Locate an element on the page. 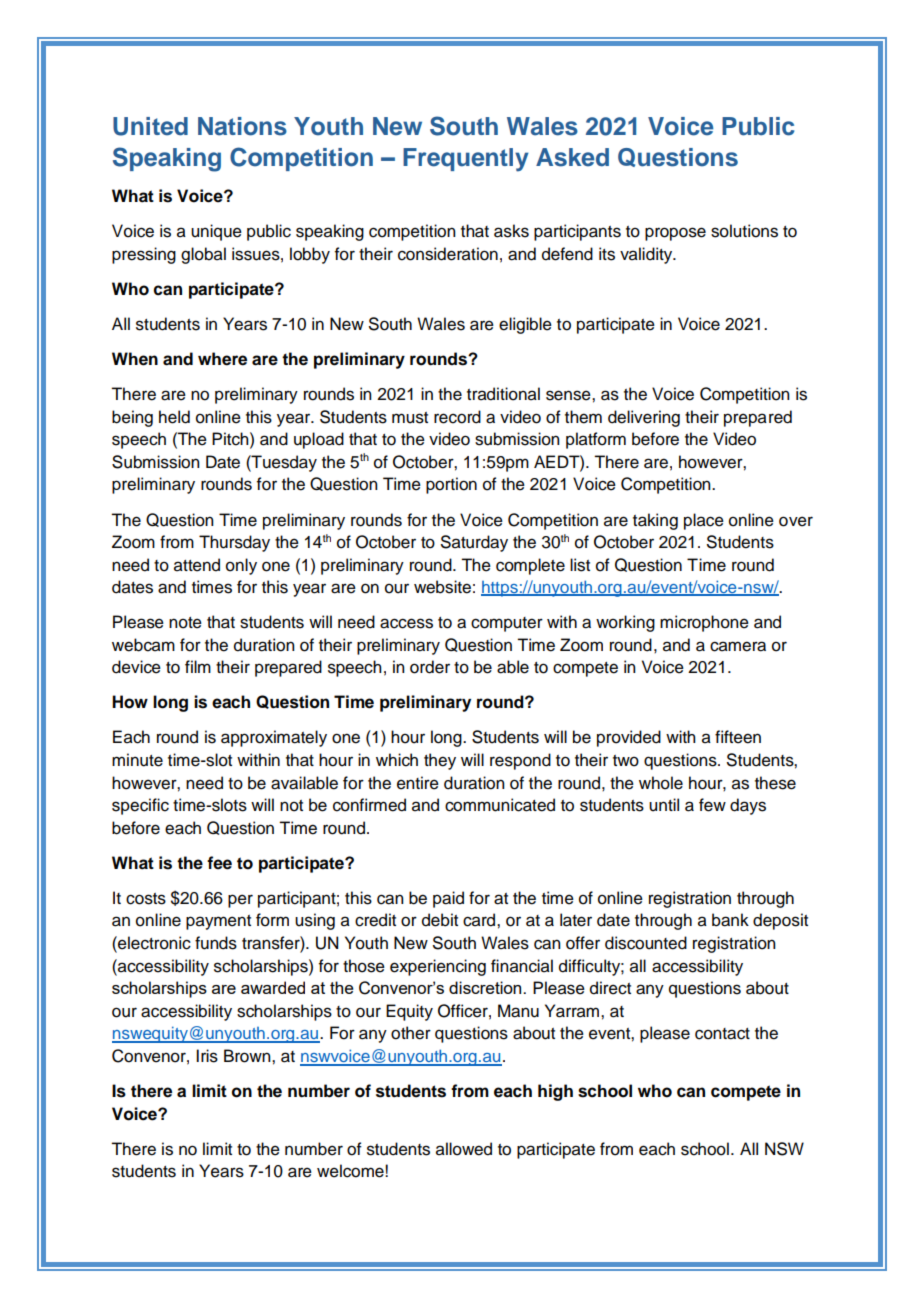 The image size is (924, 1308). computer is located at coordinates (507, 624).
